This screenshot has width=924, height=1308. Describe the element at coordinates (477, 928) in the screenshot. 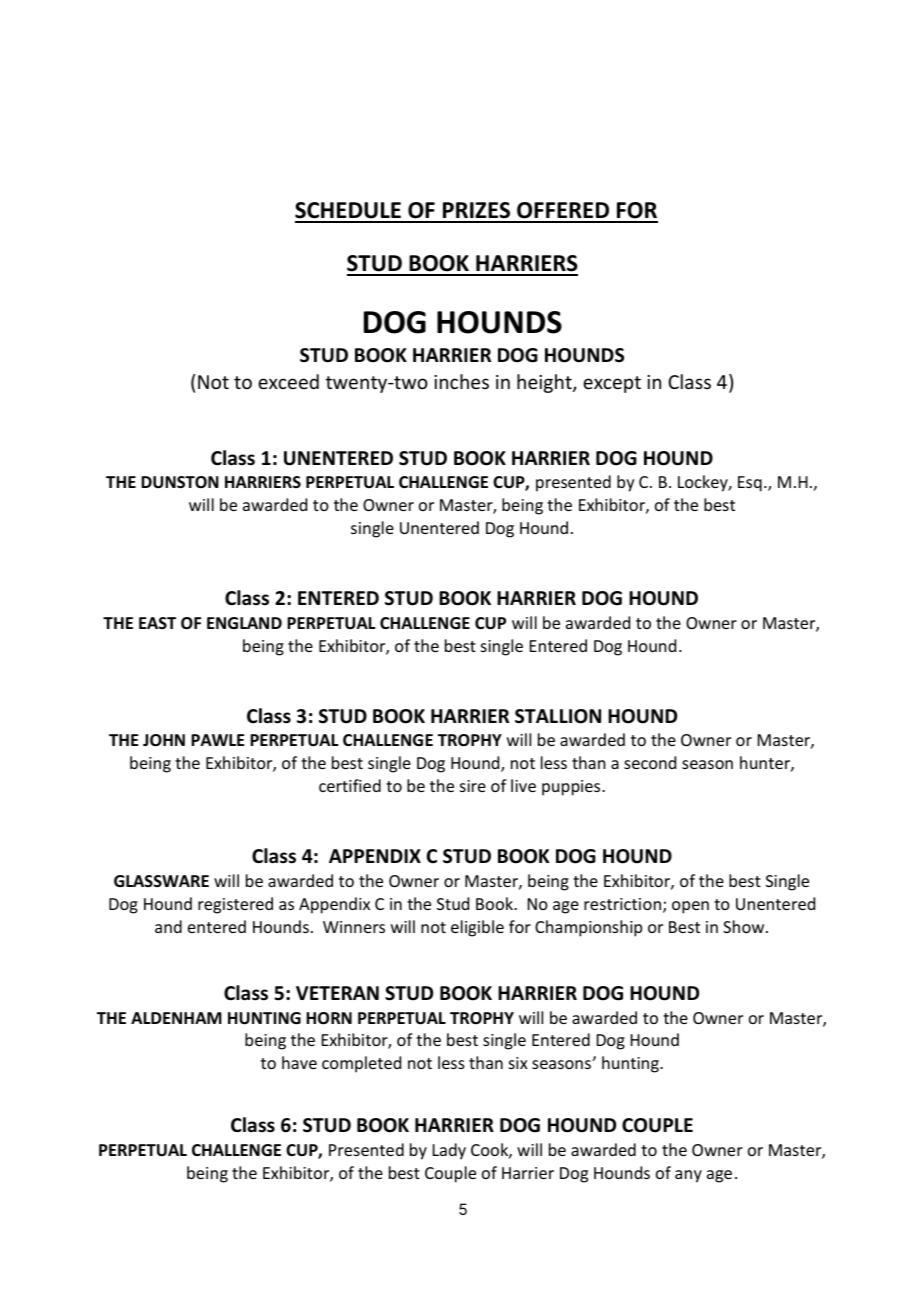

I see `eligible` at that location.
